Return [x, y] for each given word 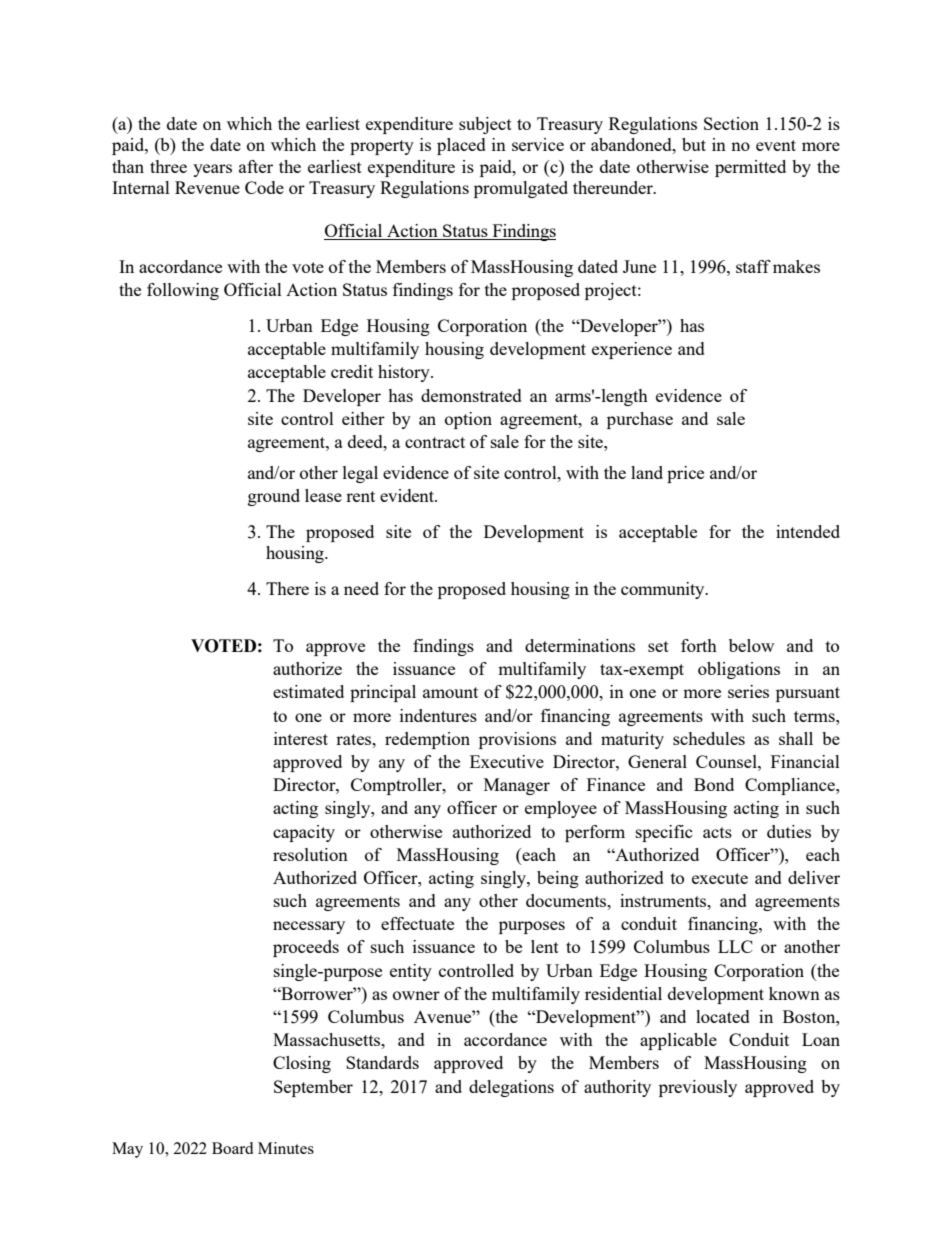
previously [698, 1088]
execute [720, 878]
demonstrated [471, 395]
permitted [750, 168]
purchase [640, 420]
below [751, 645]
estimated [308, 691]
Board [232, 1148]
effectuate [417, 923]
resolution [310, 854]
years [212, 170]
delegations [511, 1088]
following [183, 291]
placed [461, 146]
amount [450, 692]
